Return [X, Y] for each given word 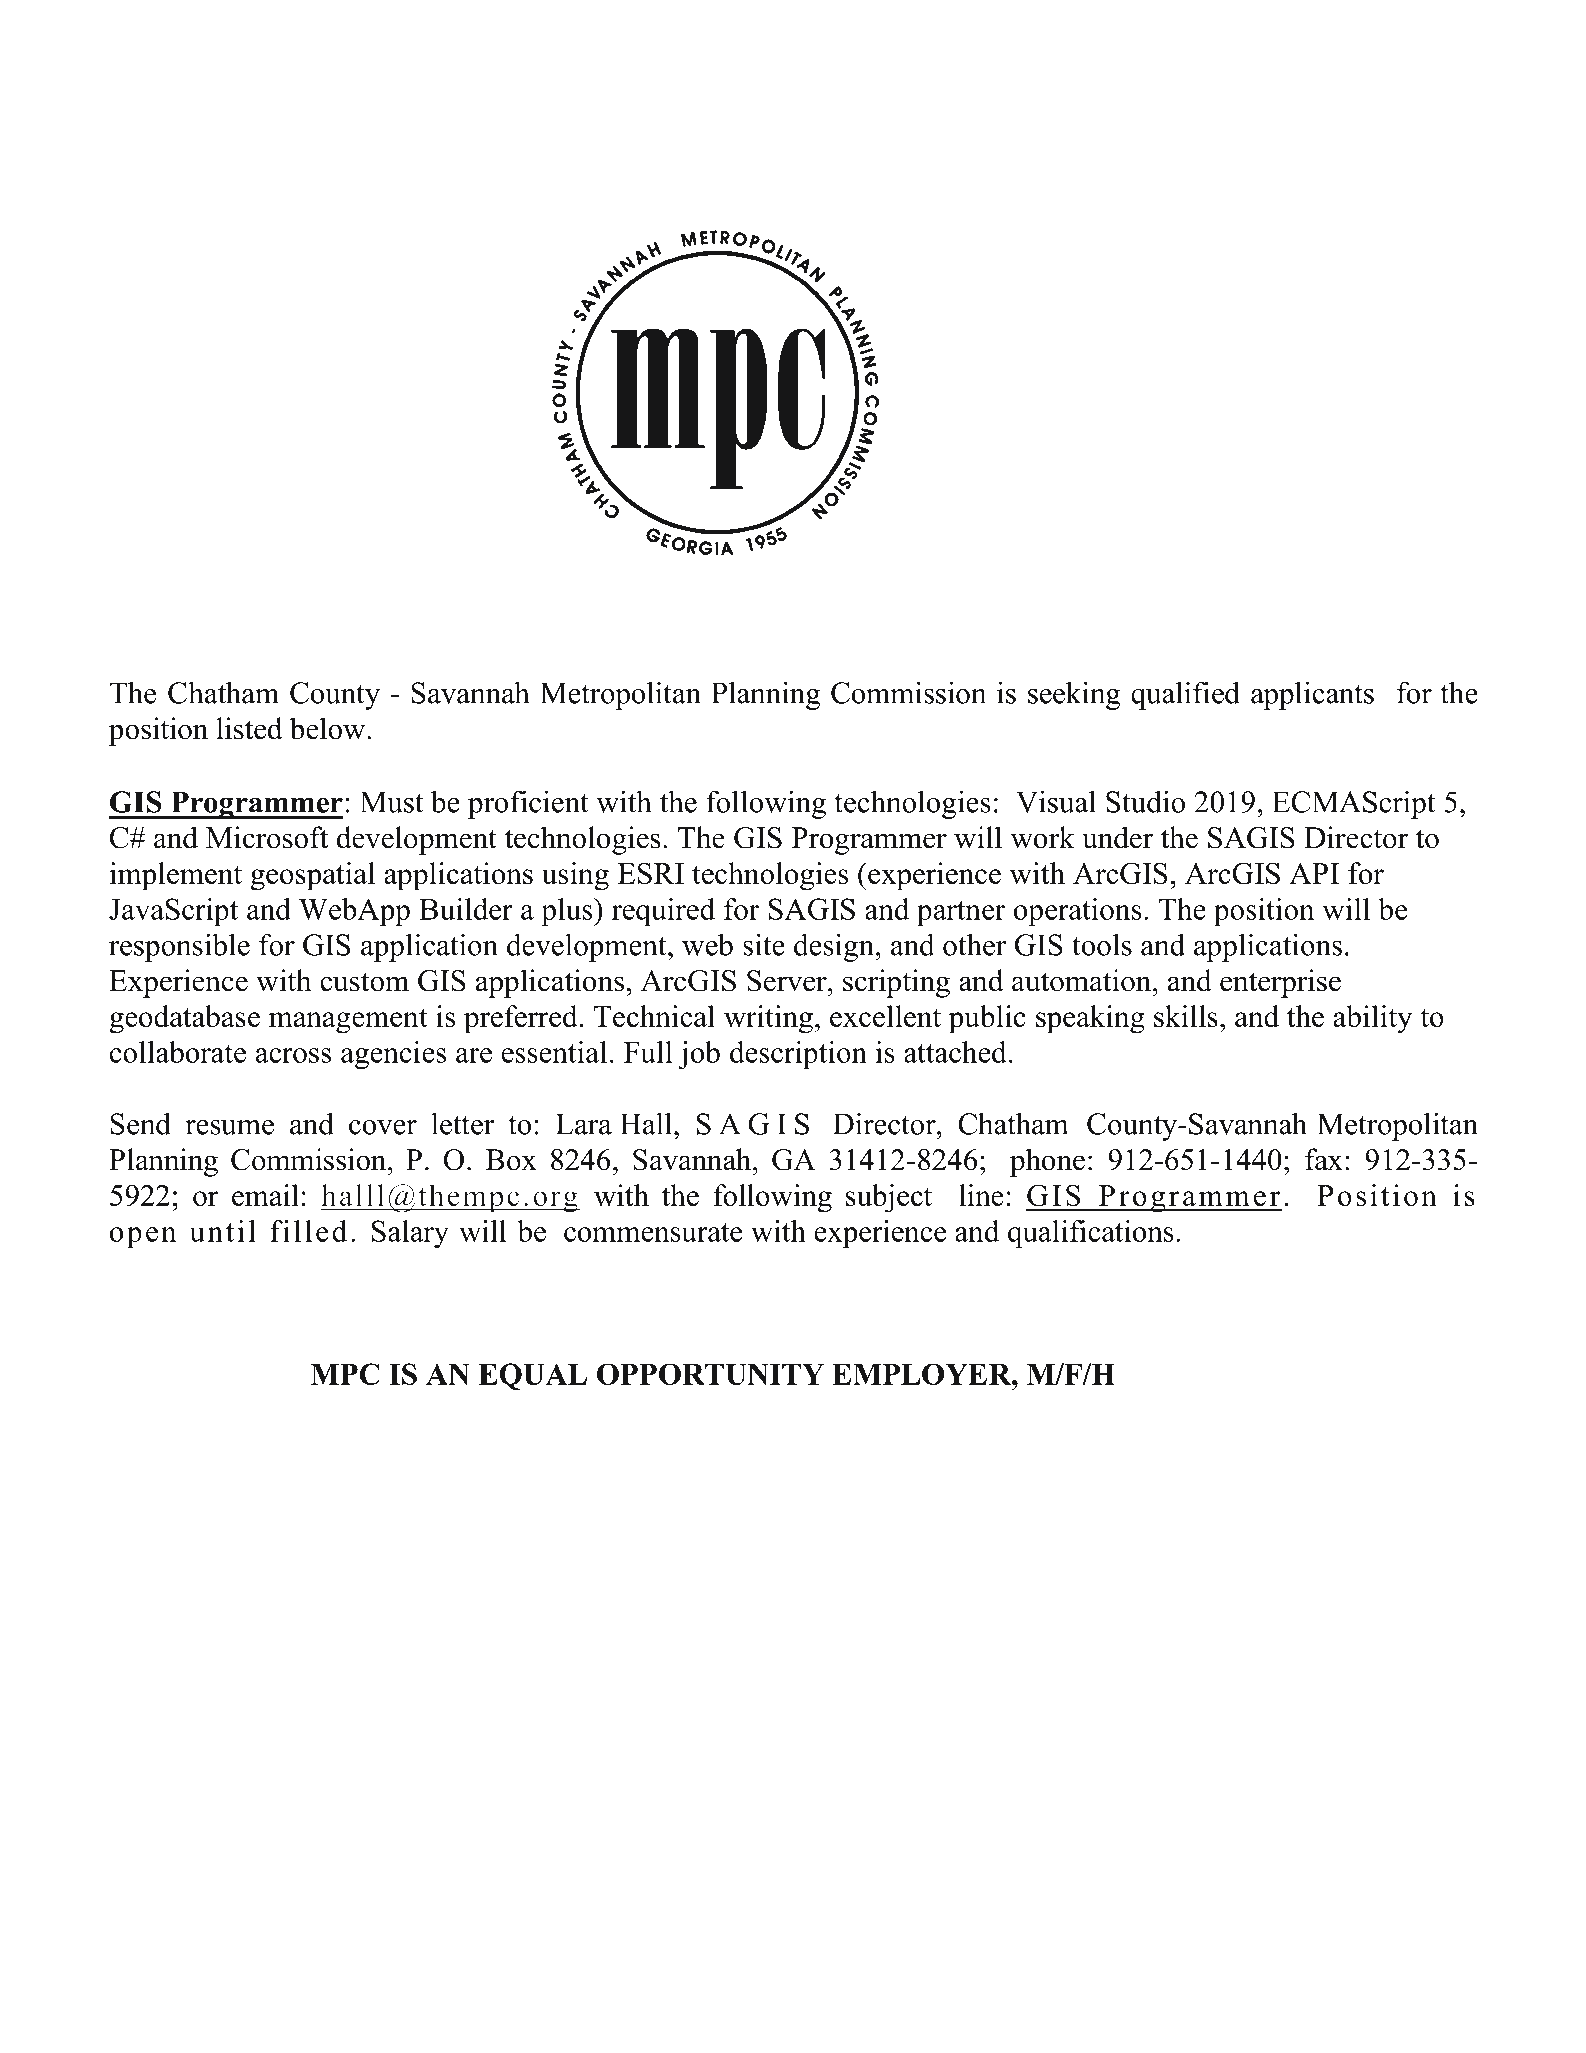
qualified [1185, 695]
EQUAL [533, 1376]
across [293, 1055]
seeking [1074, 695]
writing [768, 1019]
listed [249, 728]
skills [1186, 1016]
